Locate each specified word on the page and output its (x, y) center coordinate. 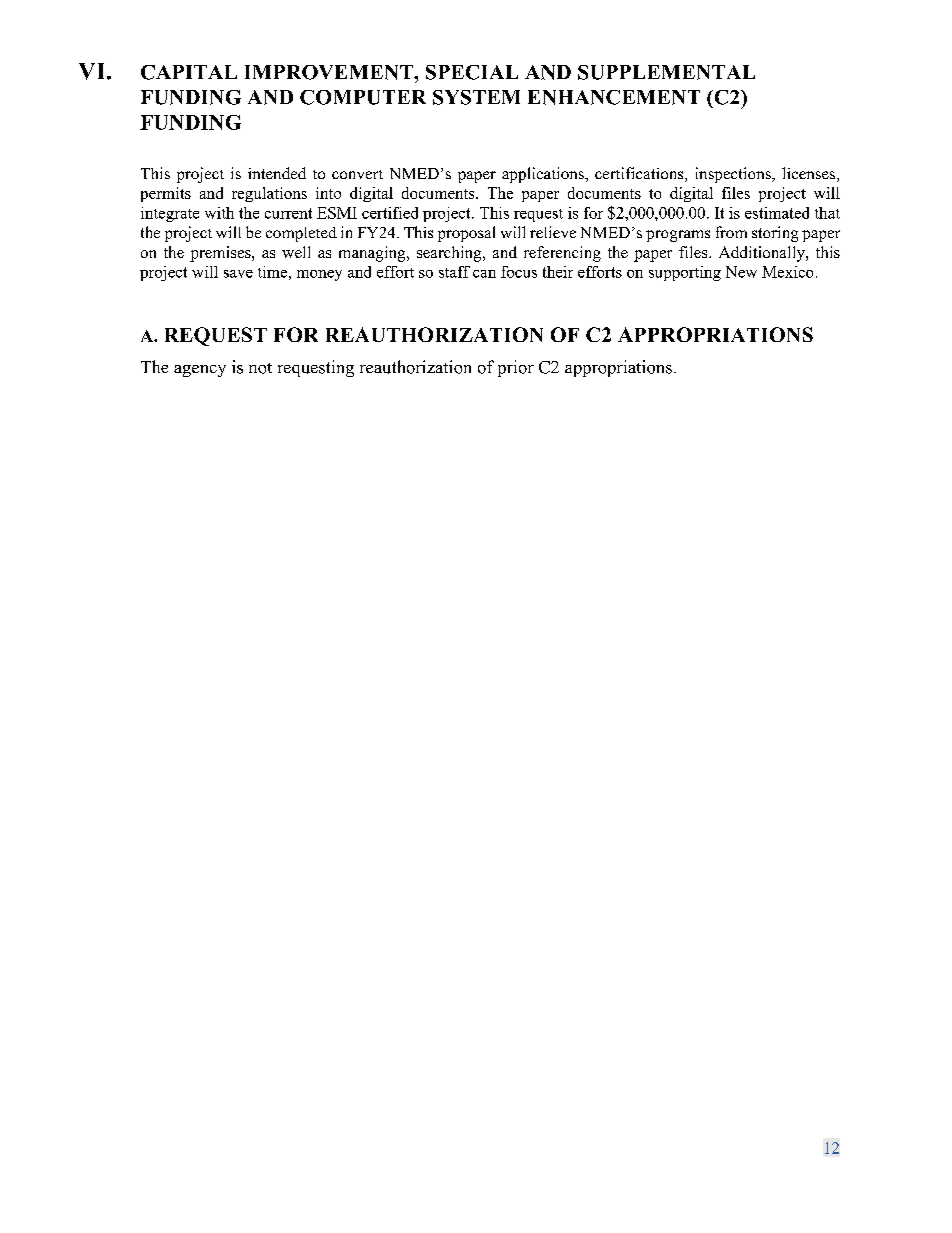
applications (544, 175)
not (260, 368)
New (741, 272)
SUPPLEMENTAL (666, 72)
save (238, 274)
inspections (734, 175)
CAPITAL (189, 72)
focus (519, 272)
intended (277, 173)
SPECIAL (472, 72)
